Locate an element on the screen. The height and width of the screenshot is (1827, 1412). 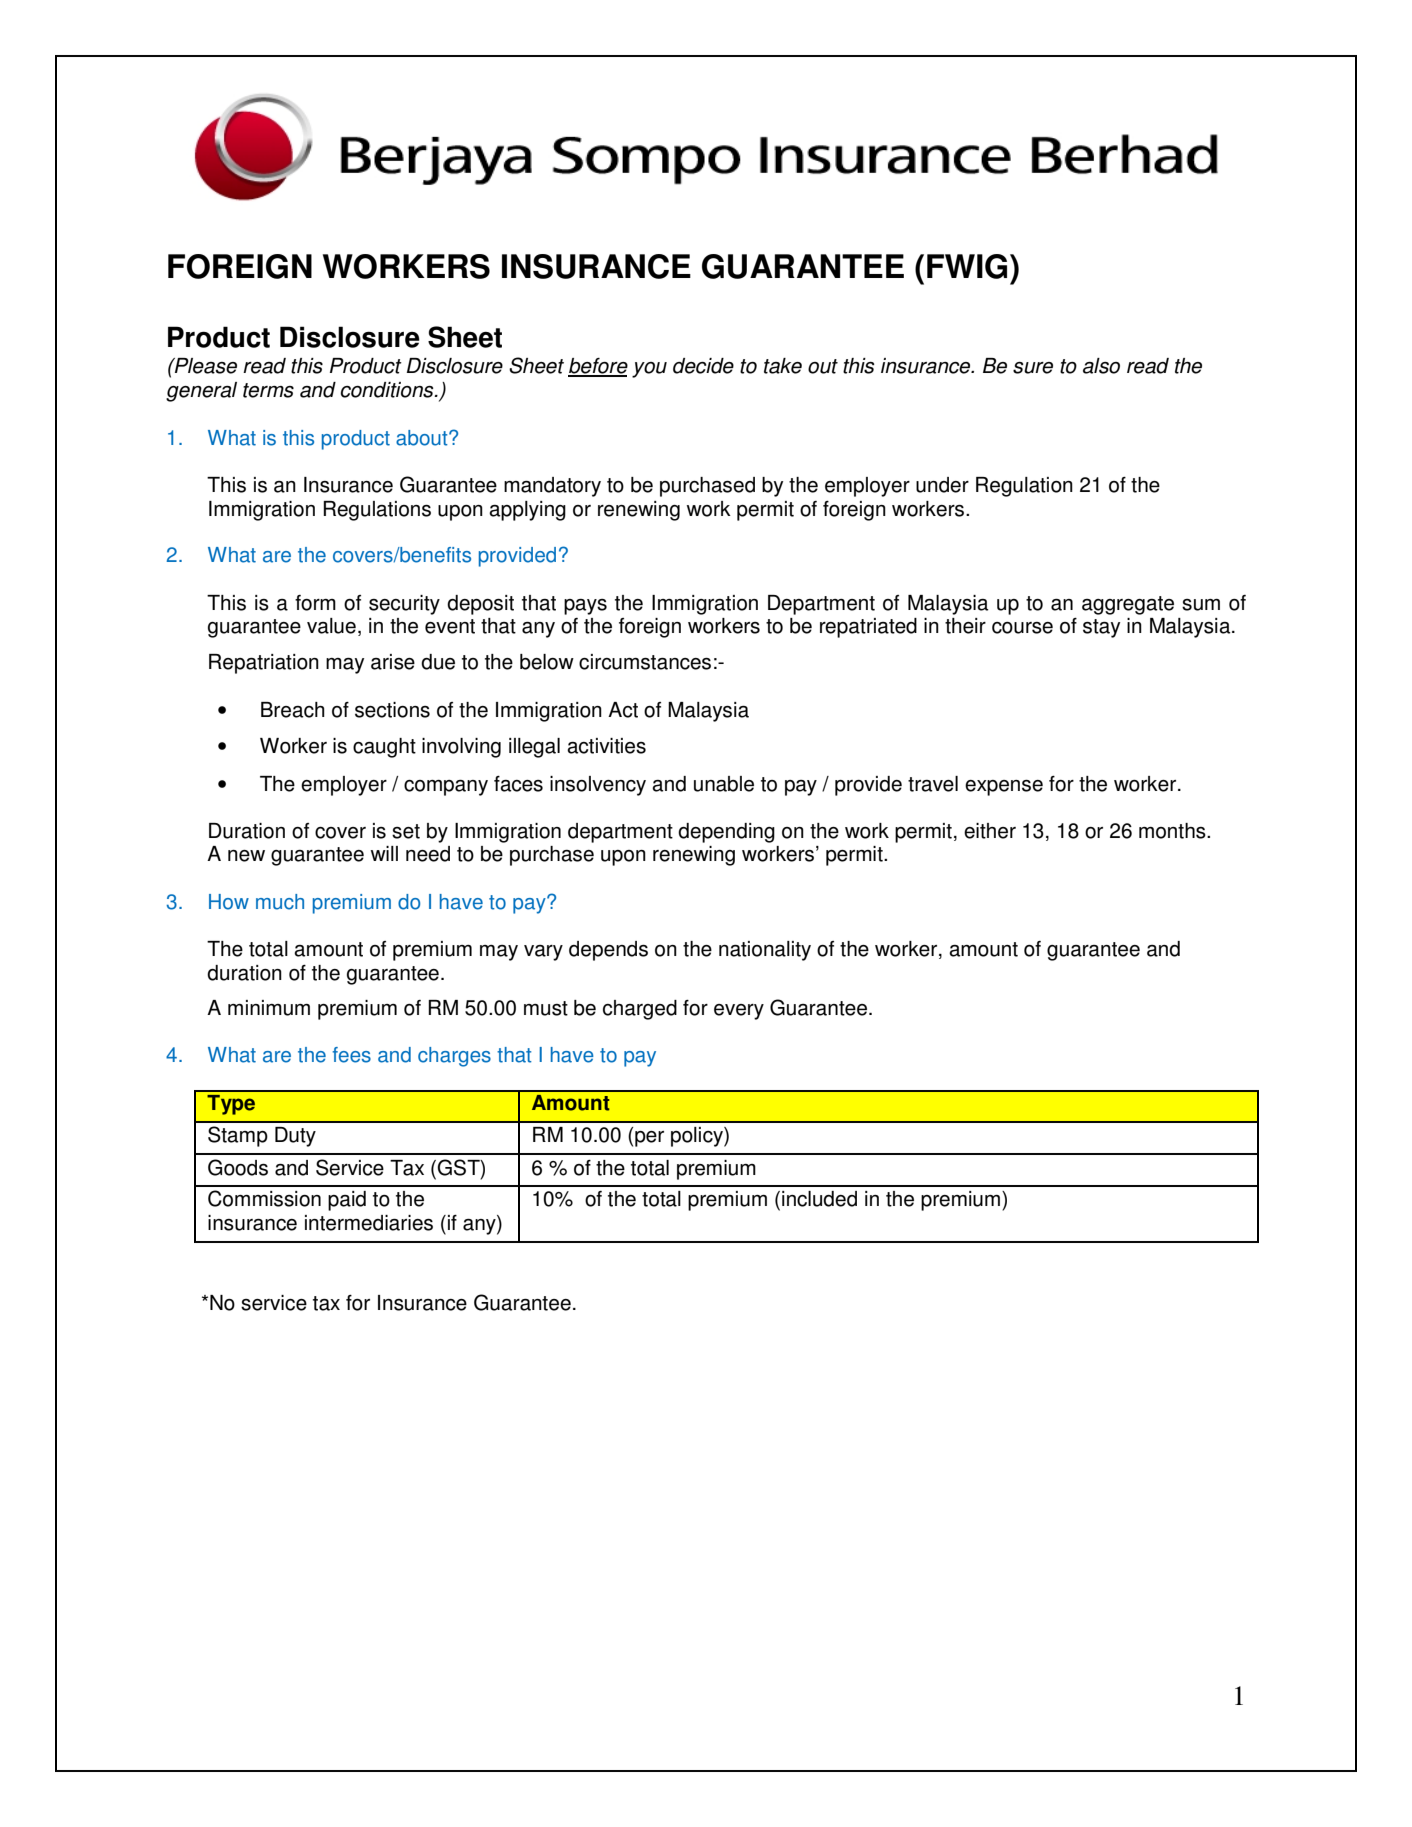
minimum is located at coordinates (269, 1008).
